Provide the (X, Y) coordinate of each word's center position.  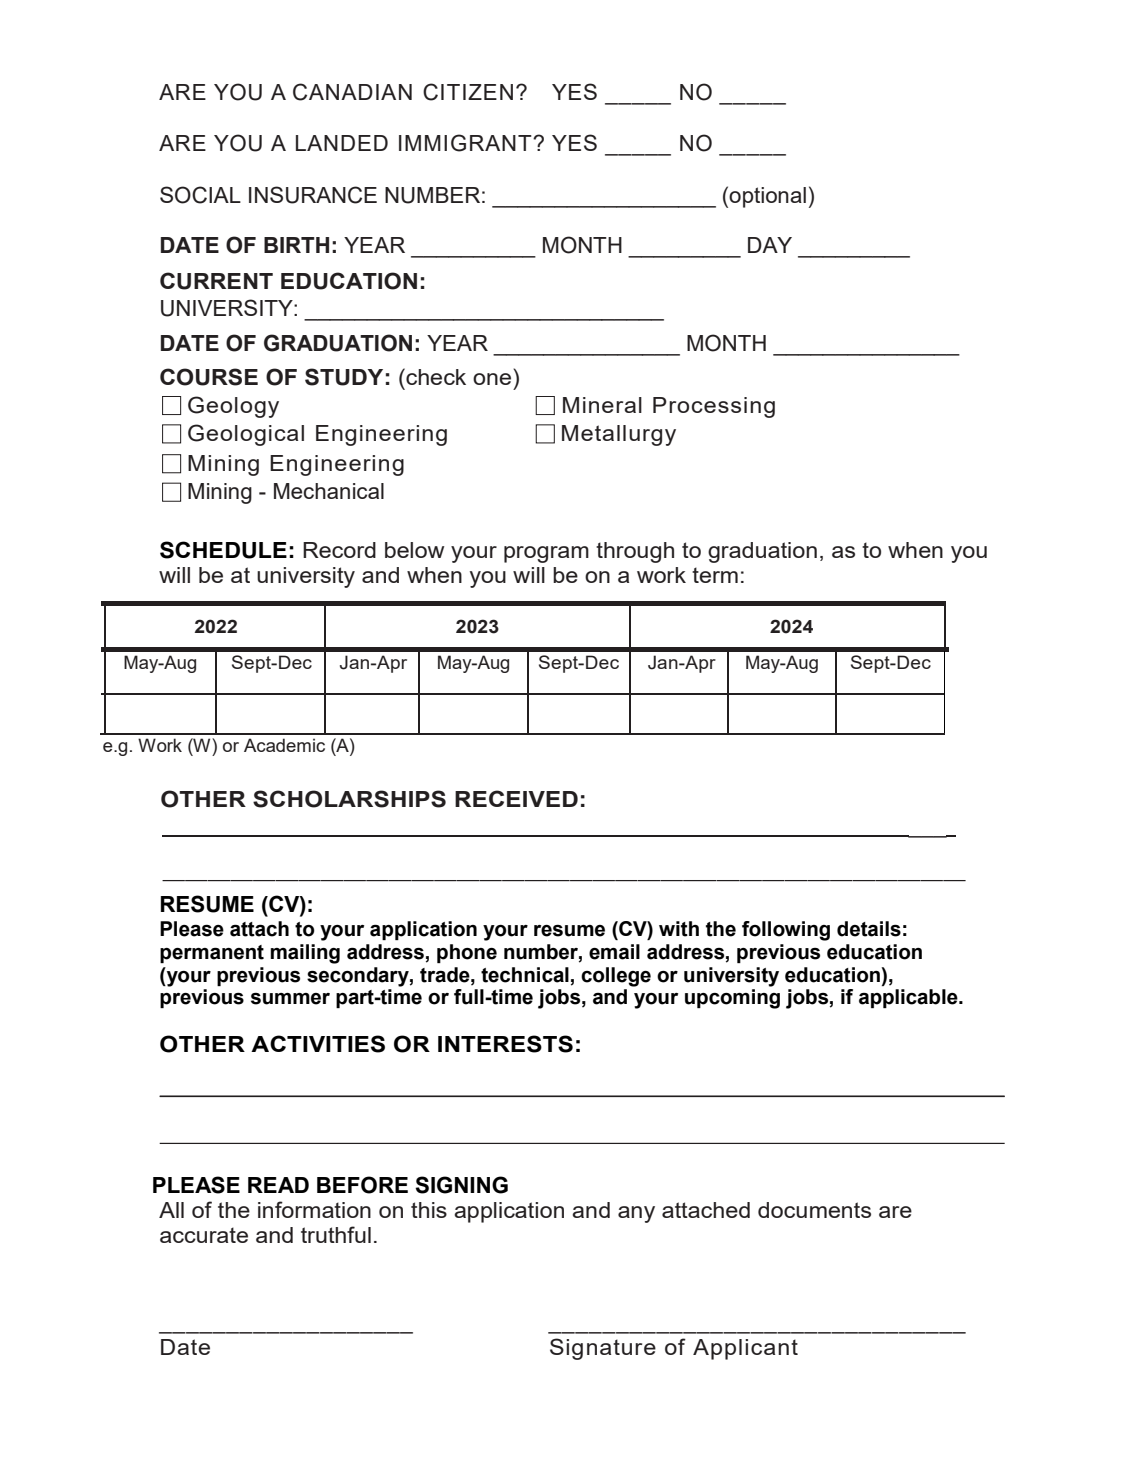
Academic (284, 745)
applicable (909, 998)
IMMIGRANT (466, 143)
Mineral (602, 405)
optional (767, 197)
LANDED (342, 143)
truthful (336, 1234)
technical (525, 975)
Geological (246, 435)
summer (290, 999)
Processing (714, 407)
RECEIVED (516, 798)
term (715, 575)
